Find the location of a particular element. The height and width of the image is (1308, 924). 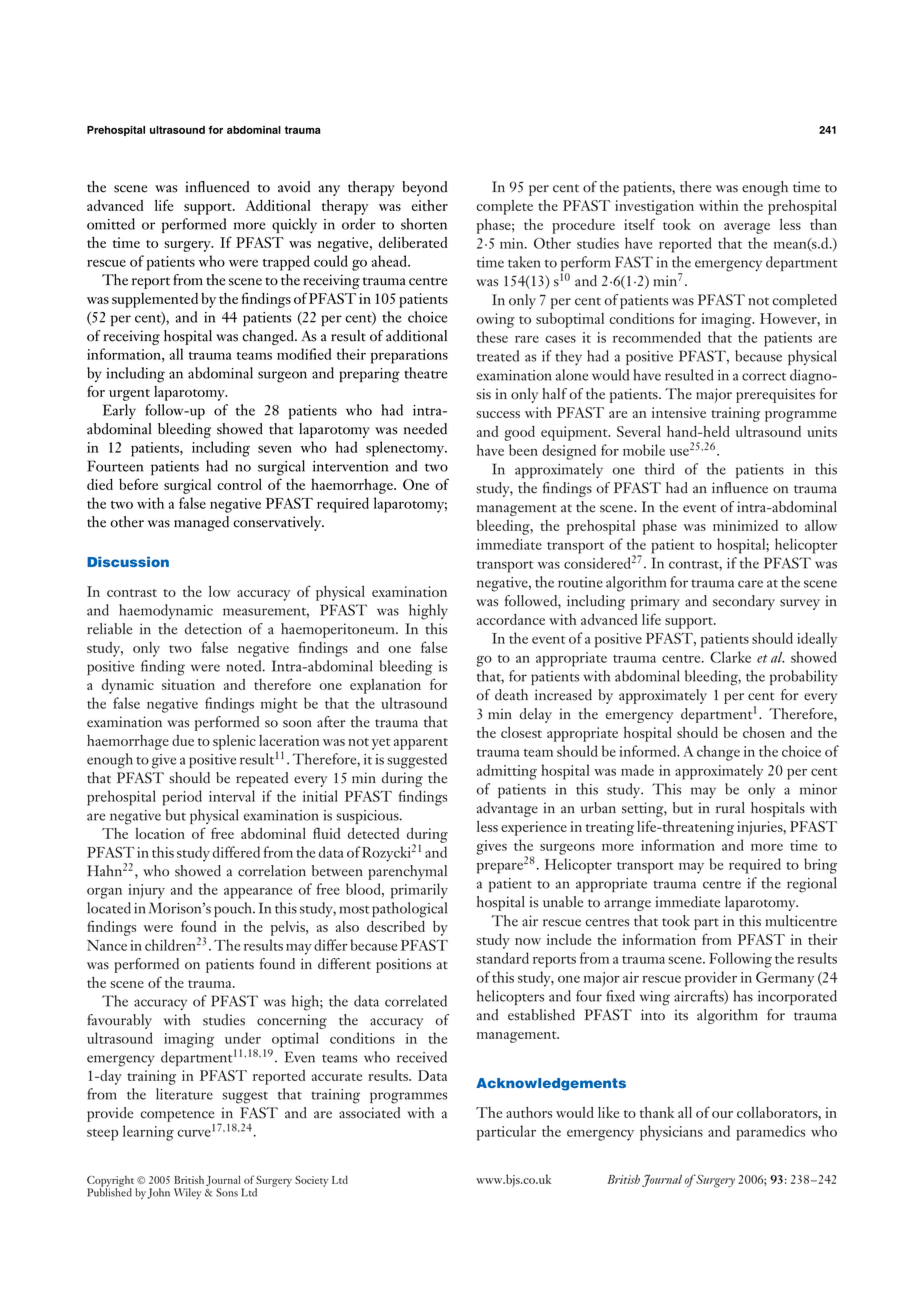

Wiley is located at coordinates (187, 1193).
